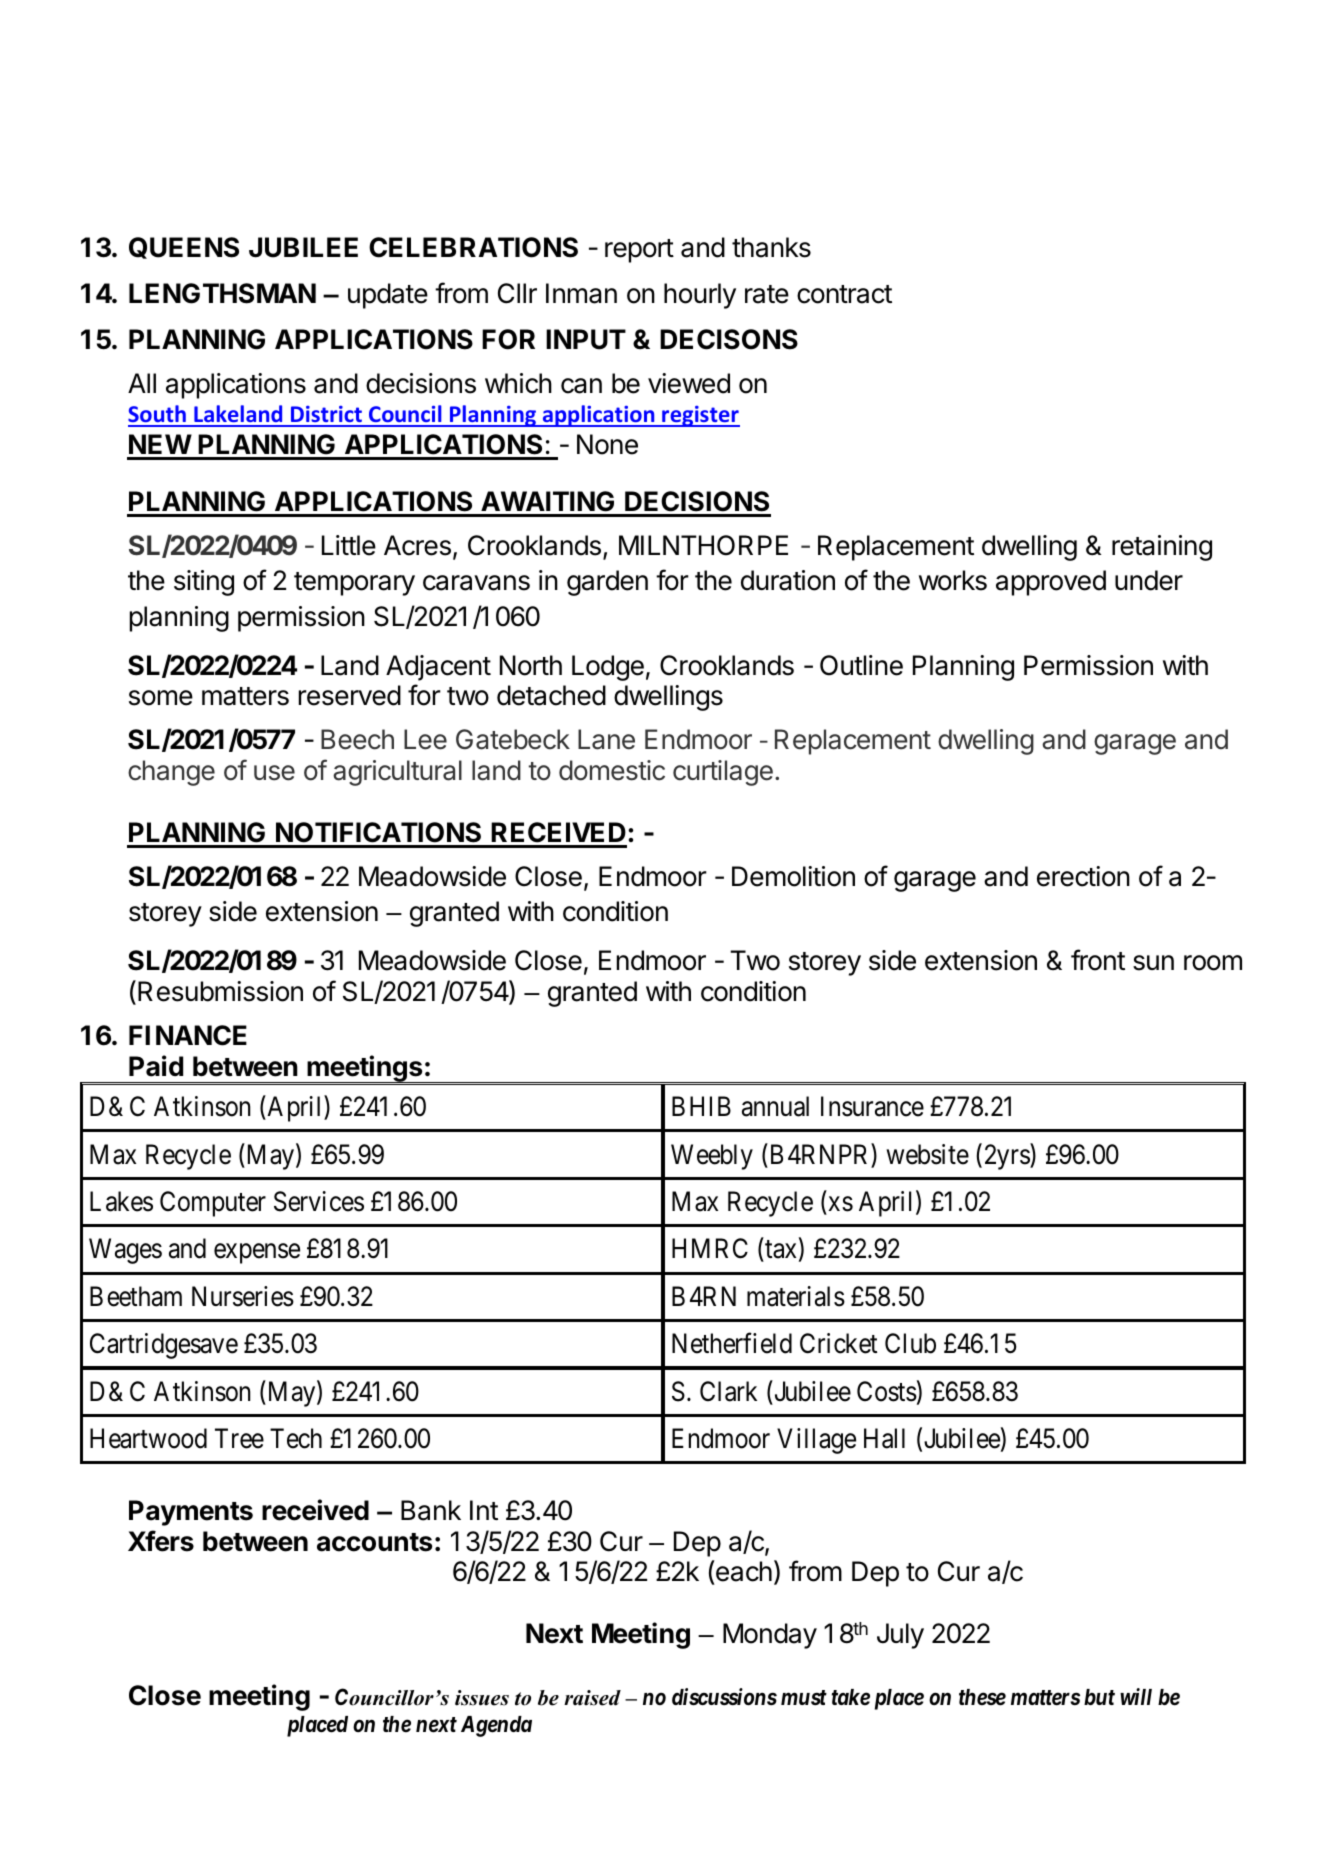 The height and width of the page is (1875, 1326). I want to click on front, so click(1098, 960).
